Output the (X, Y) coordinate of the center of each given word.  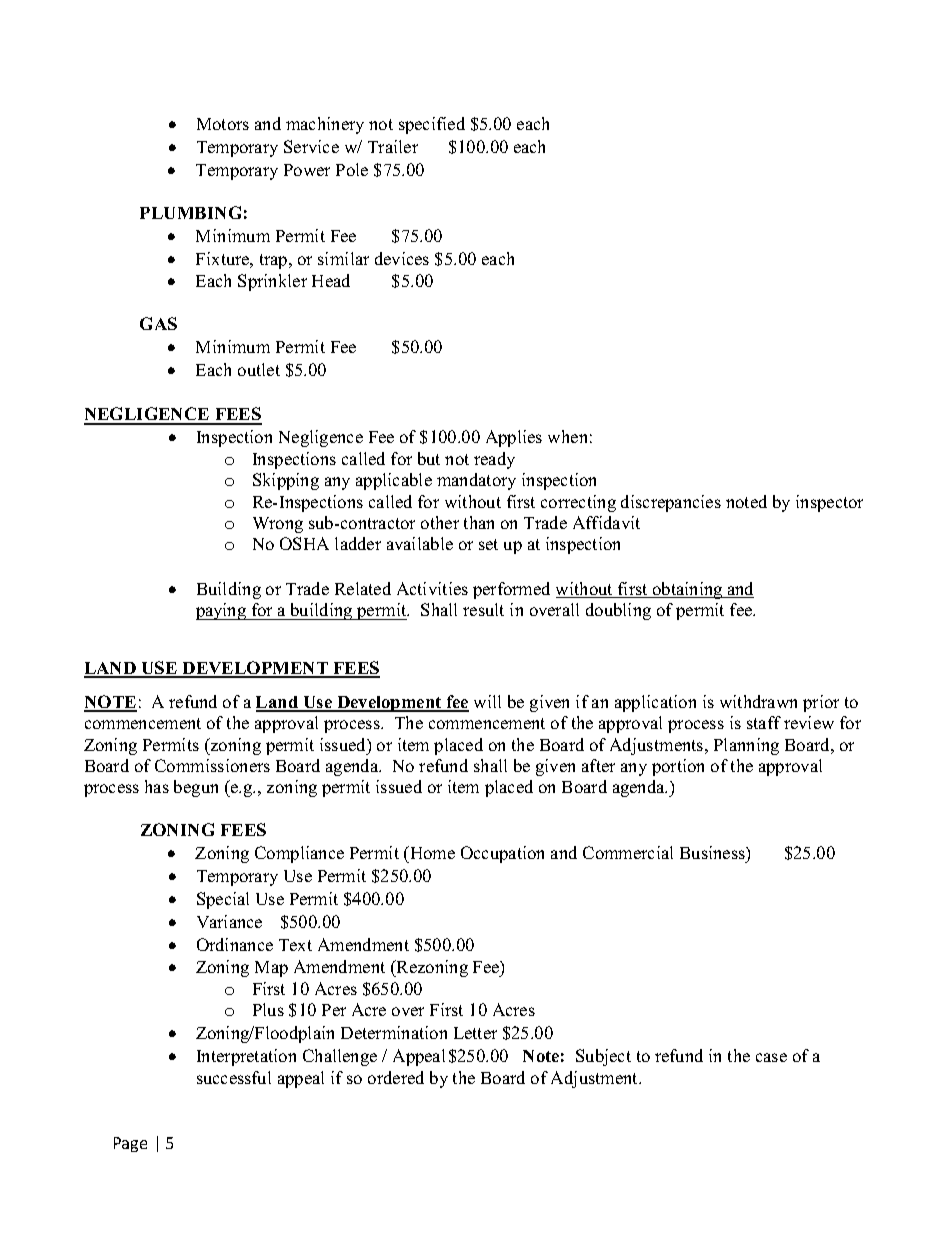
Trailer (393, 146)
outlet (259, 369)
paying (222, 611)
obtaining (688, 590)
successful (234, 1077)
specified (432, 125)
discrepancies (671, 503)
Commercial (628, 852)
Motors (223, 124)
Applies (514, 438)
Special (223, 900)
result (483, 609)
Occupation (502, 854)
